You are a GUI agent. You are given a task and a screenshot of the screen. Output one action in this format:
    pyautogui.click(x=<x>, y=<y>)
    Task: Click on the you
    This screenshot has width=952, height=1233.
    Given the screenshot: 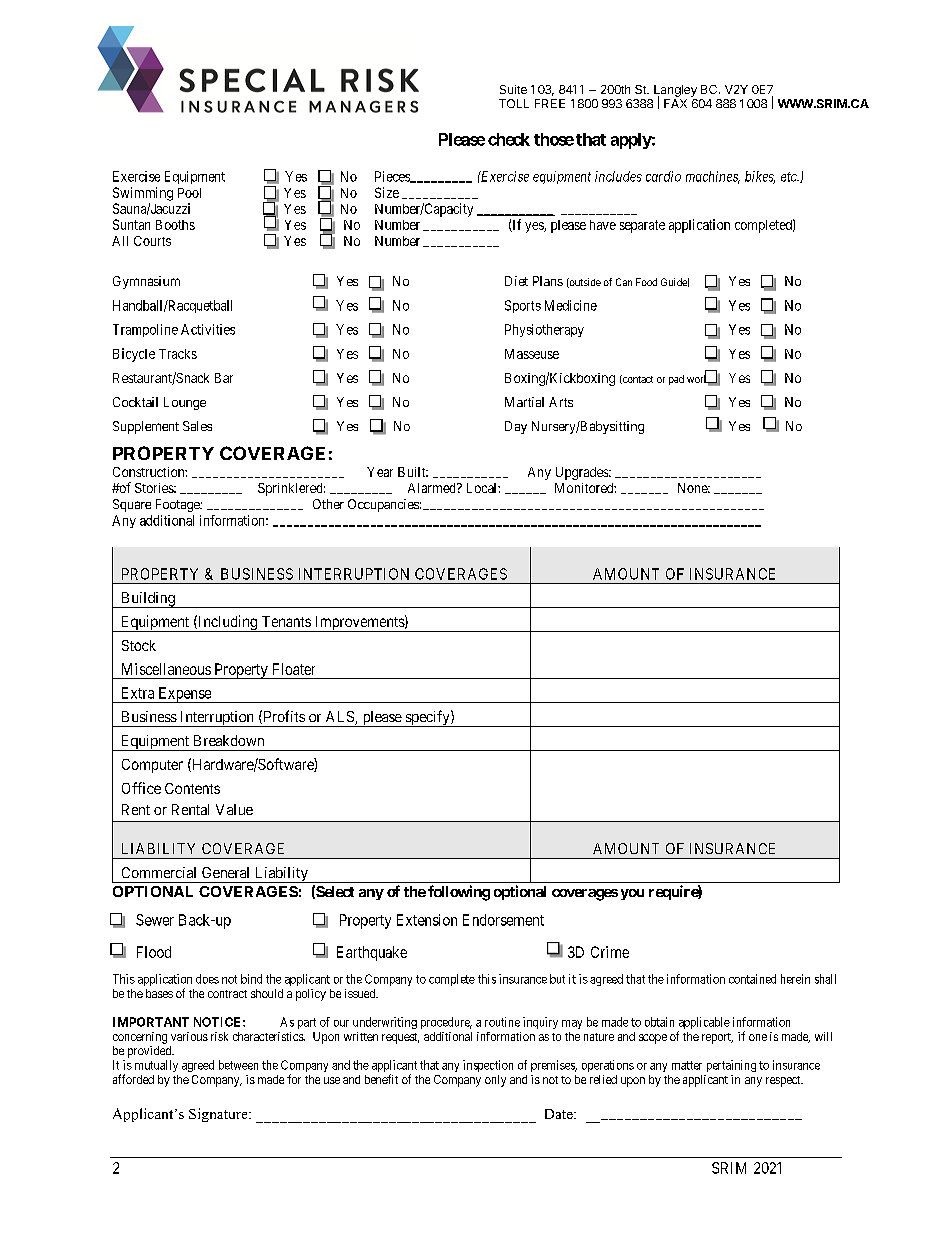 What is the action you would take?
    pyautogui.click(x=632, y=894)
